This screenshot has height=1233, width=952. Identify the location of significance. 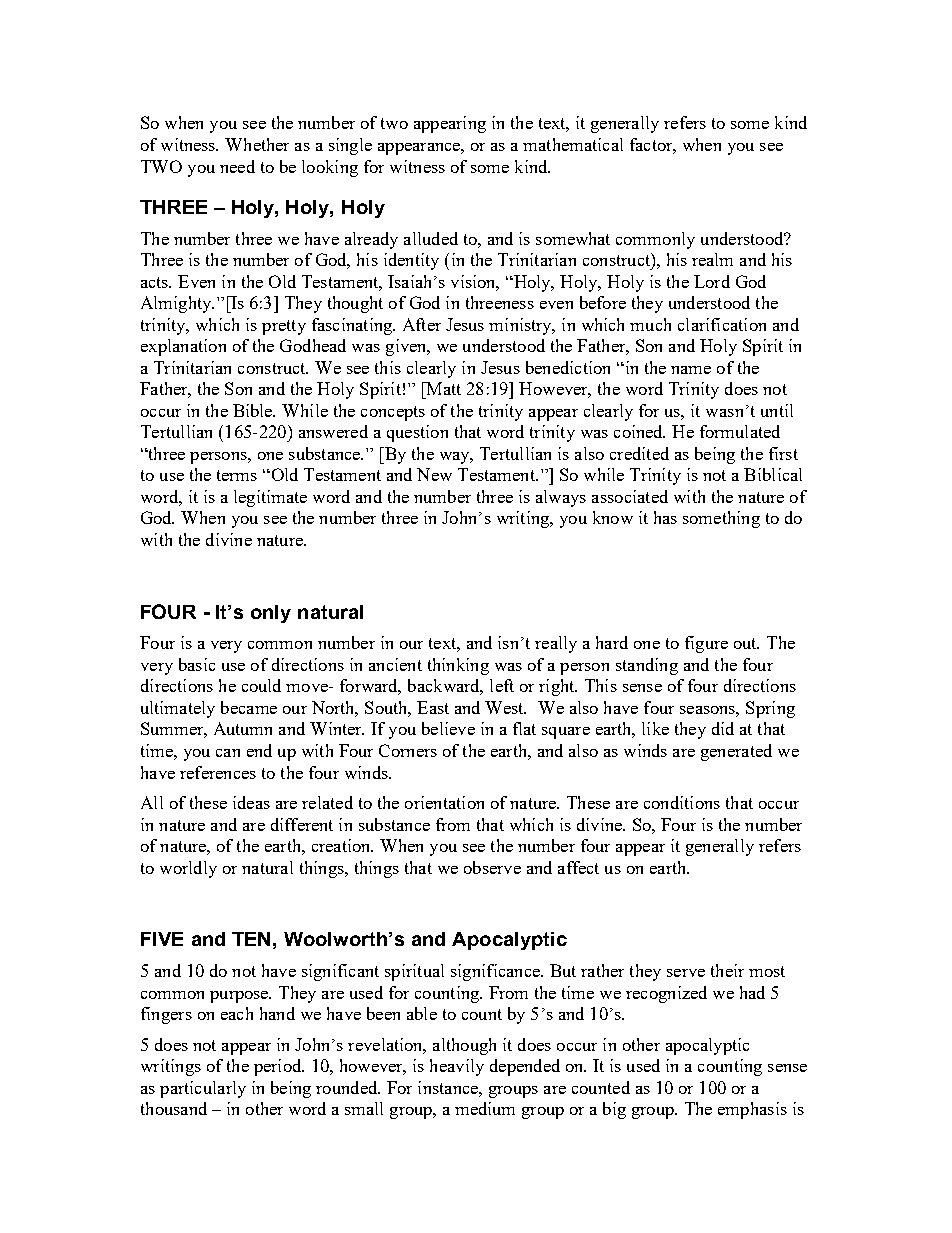
(496, 972).
